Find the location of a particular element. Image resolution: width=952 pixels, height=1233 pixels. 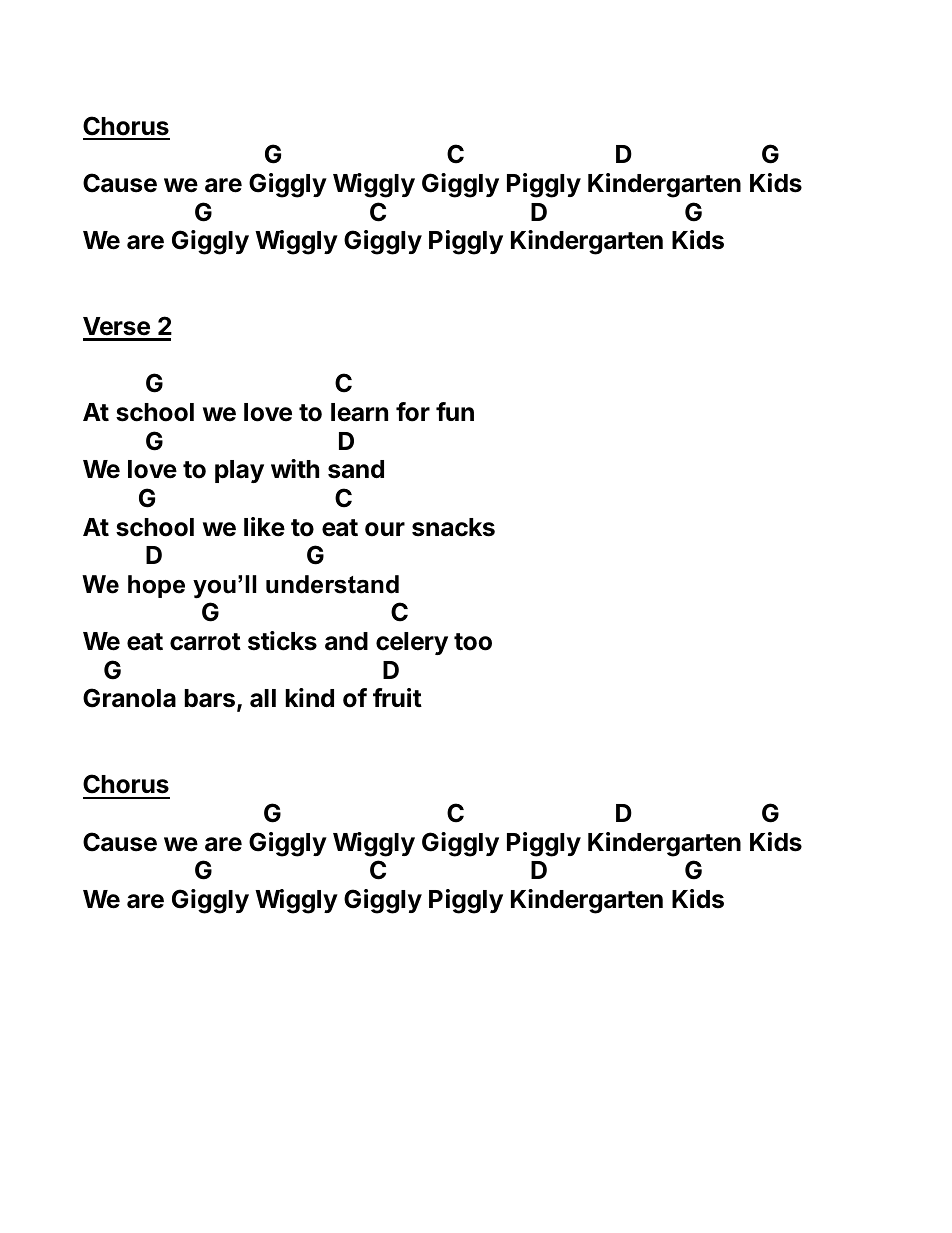

like is located at coordinates (264, 527).
